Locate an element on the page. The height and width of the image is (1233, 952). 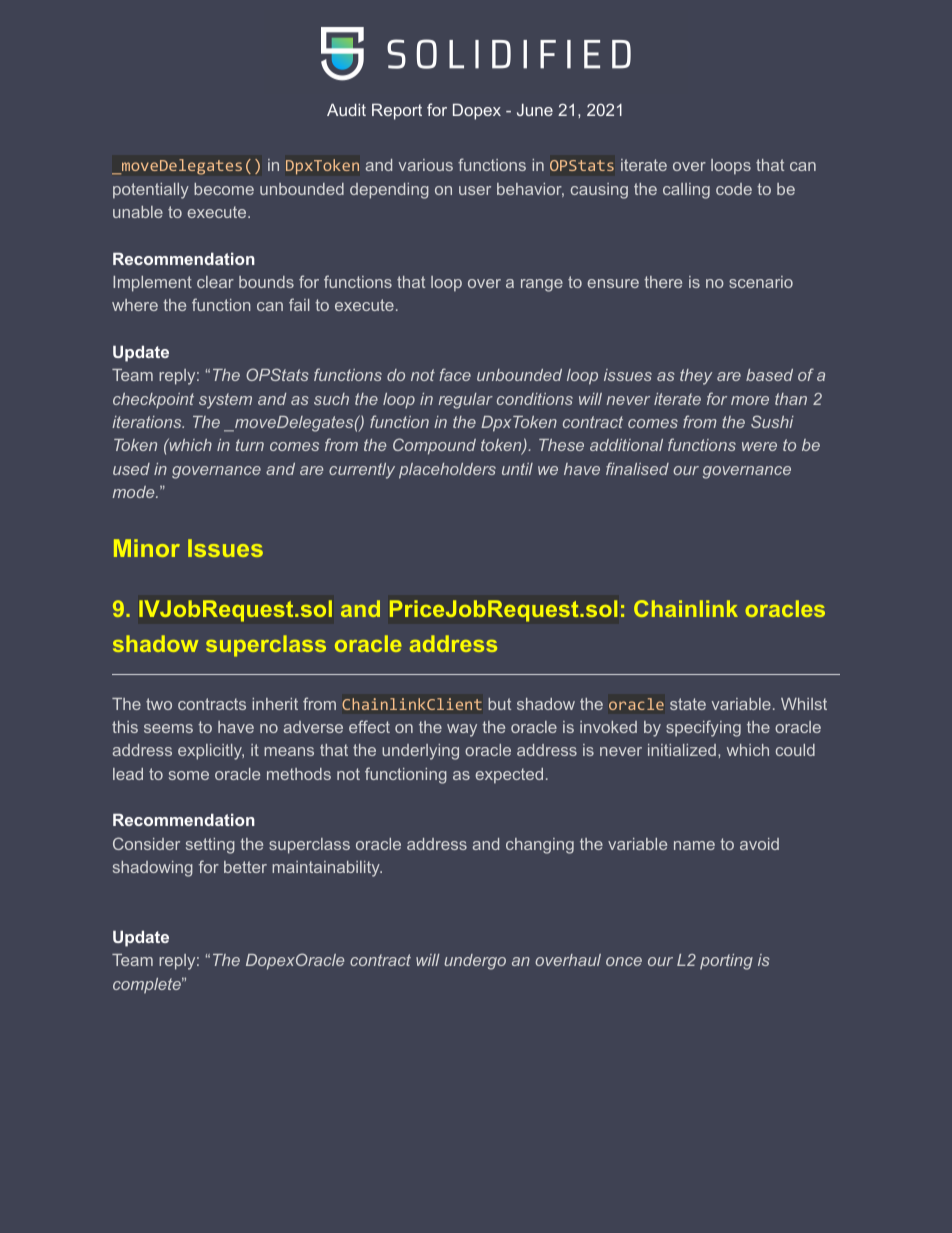
finalised is located at coordinates (637, 468).
